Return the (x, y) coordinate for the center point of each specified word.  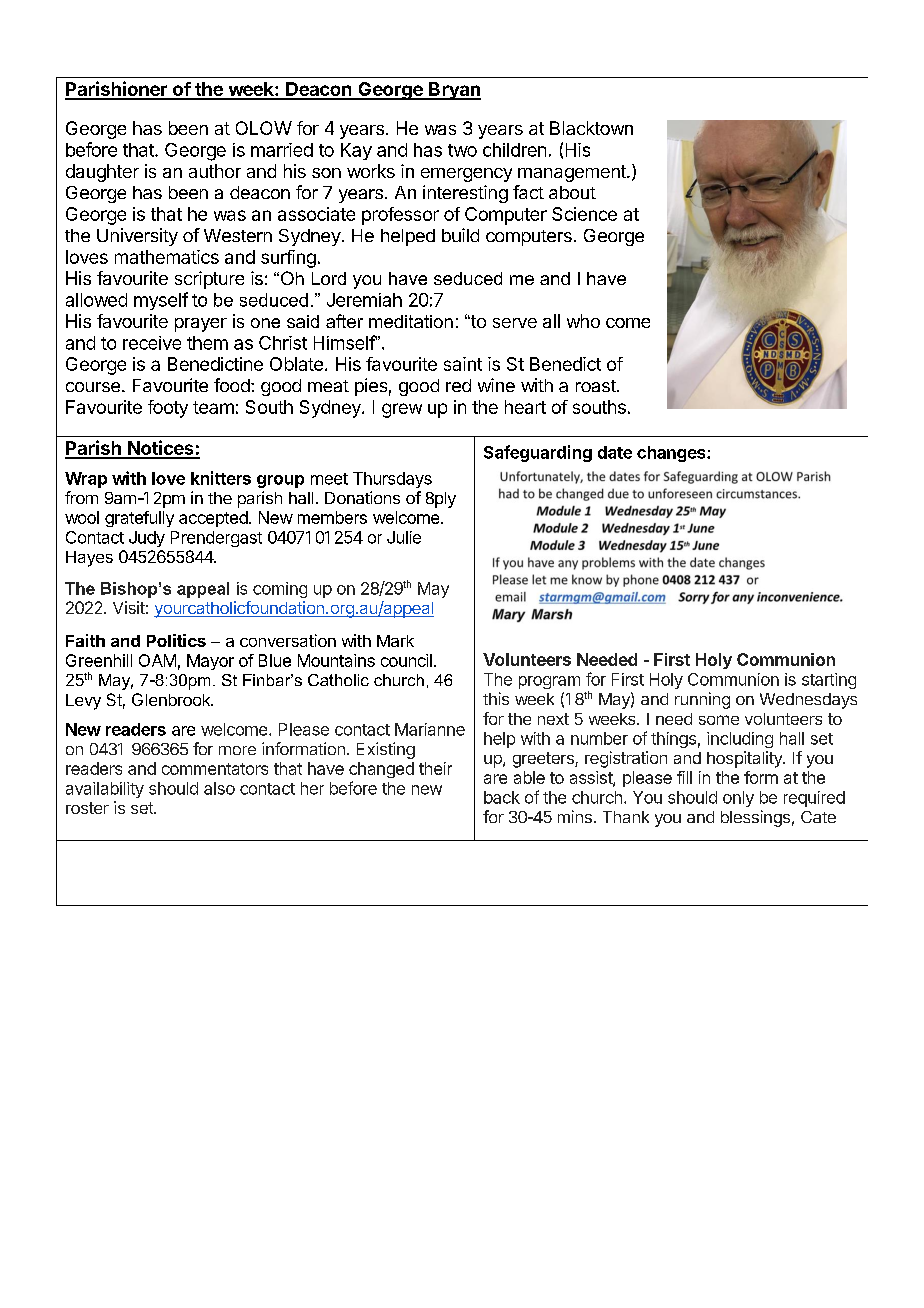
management (573, 173)
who (583, 321)
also (219, 788)
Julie (404, 537)
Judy (147, 539)
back (502, 797)
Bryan (454, 91)
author (215, 171)
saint (463, 364)
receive (152, 343)
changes (672, 454)
